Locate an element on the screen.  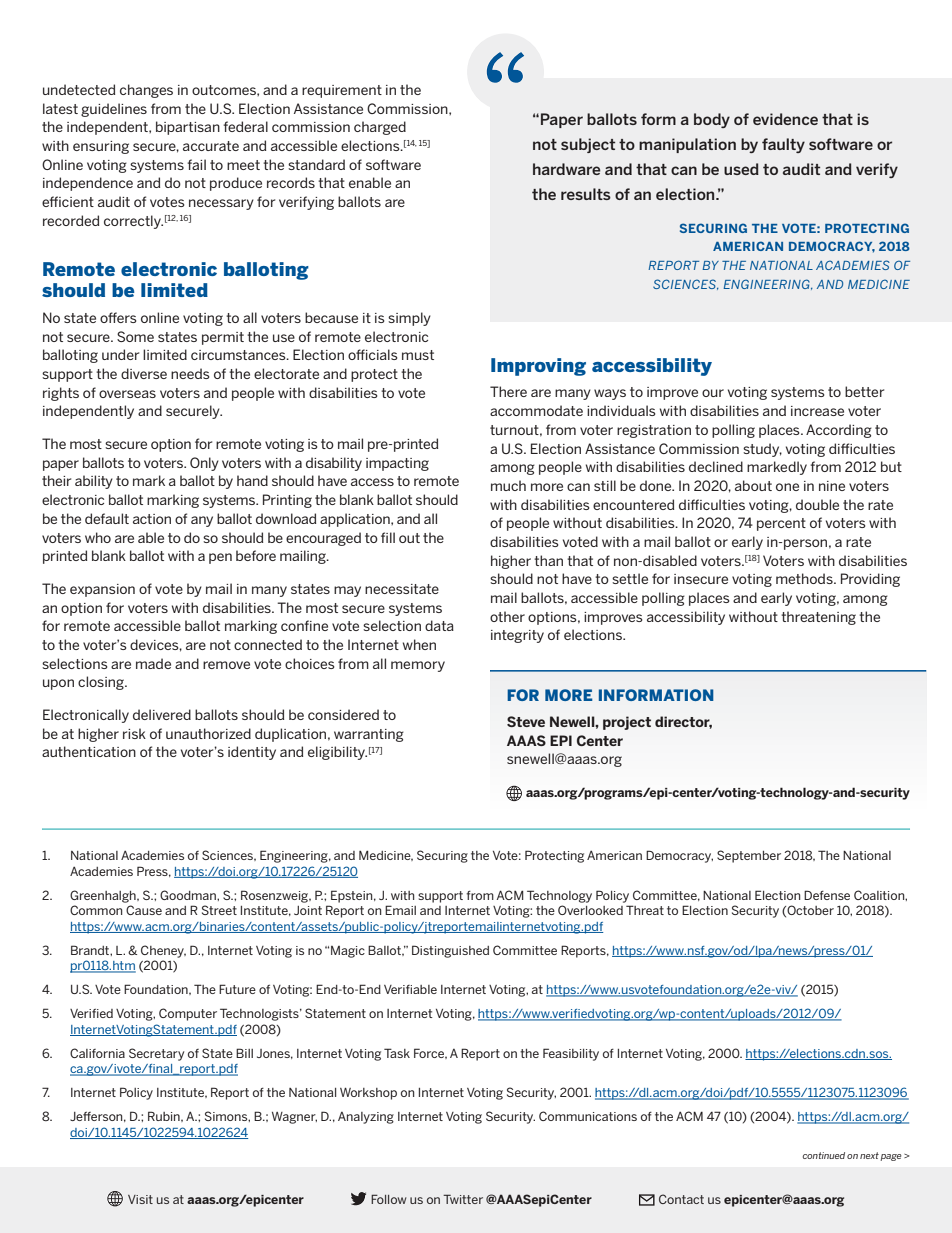
must is located at coordinates (418, 355).
